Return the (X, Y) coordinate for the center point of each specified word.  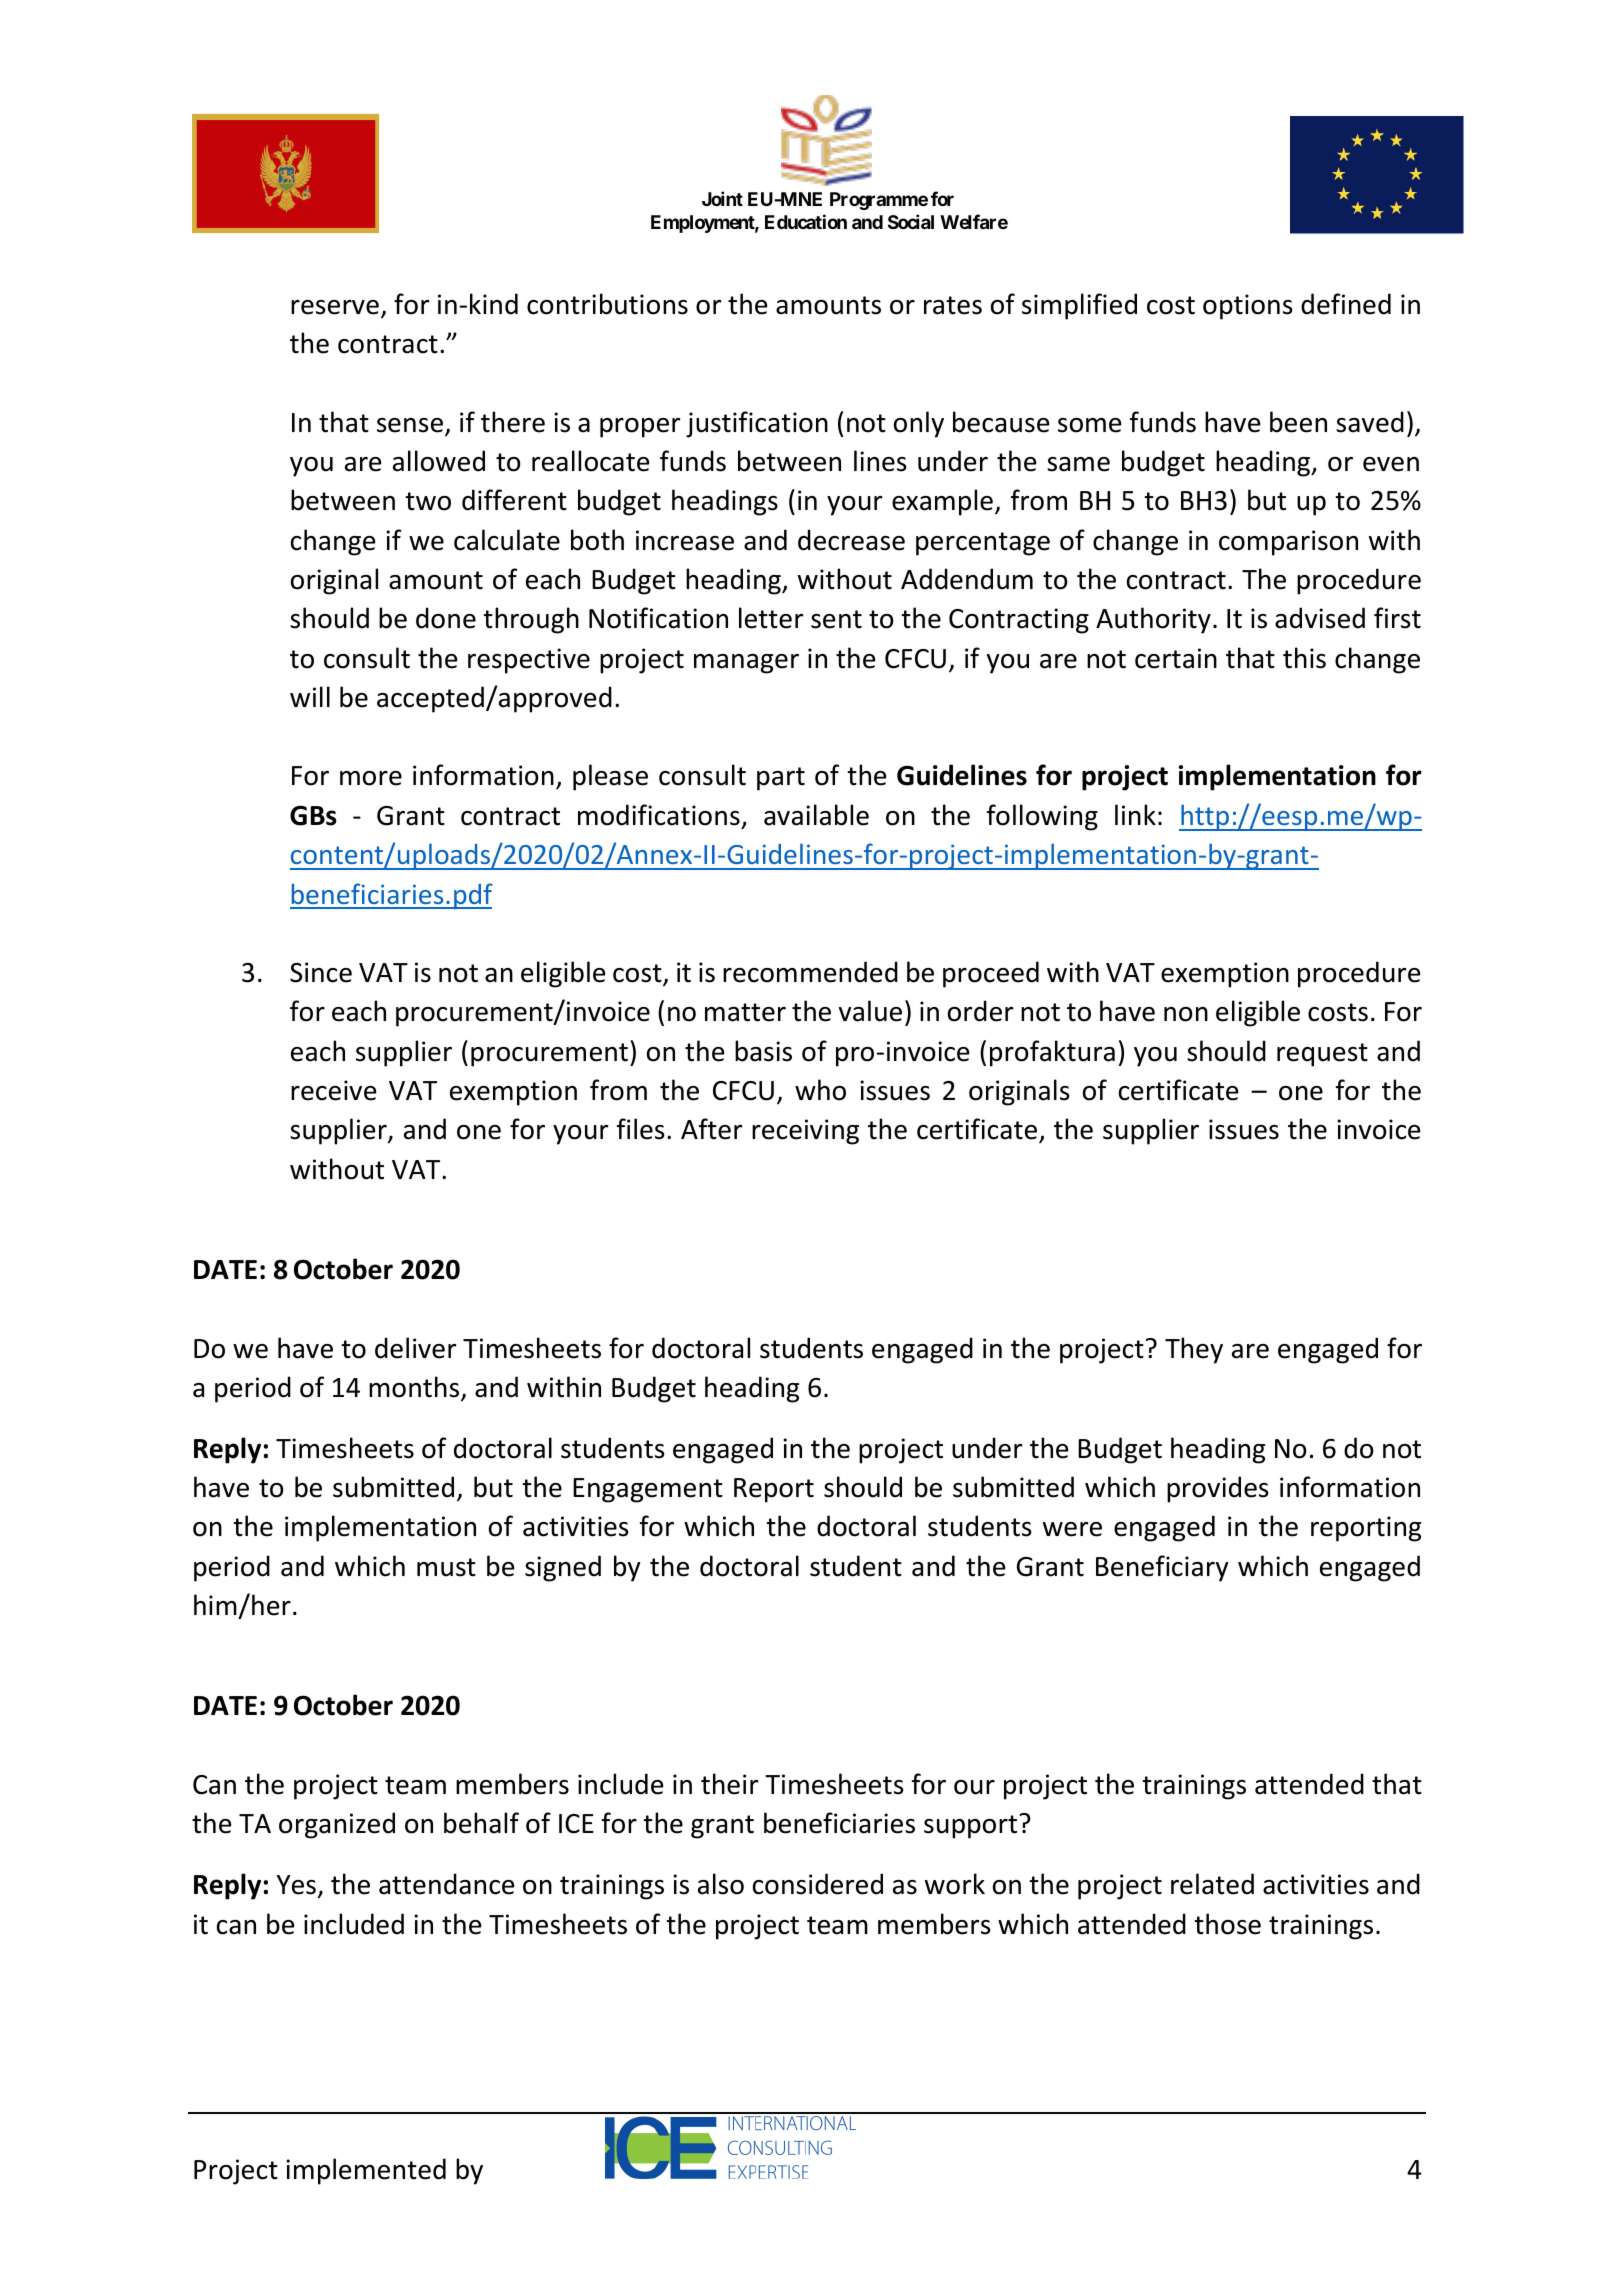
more (371, 778)
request (1322, 1055)
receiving (805, 1132)
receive (333, 1090)
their (729, 1784)
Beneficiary (1162, 1568)
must (446, 1567)
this (1304, 658)
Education (806, 221)
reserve (335, 307)
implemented (366, 2171)
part (781, 779)
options (1247, 307)
